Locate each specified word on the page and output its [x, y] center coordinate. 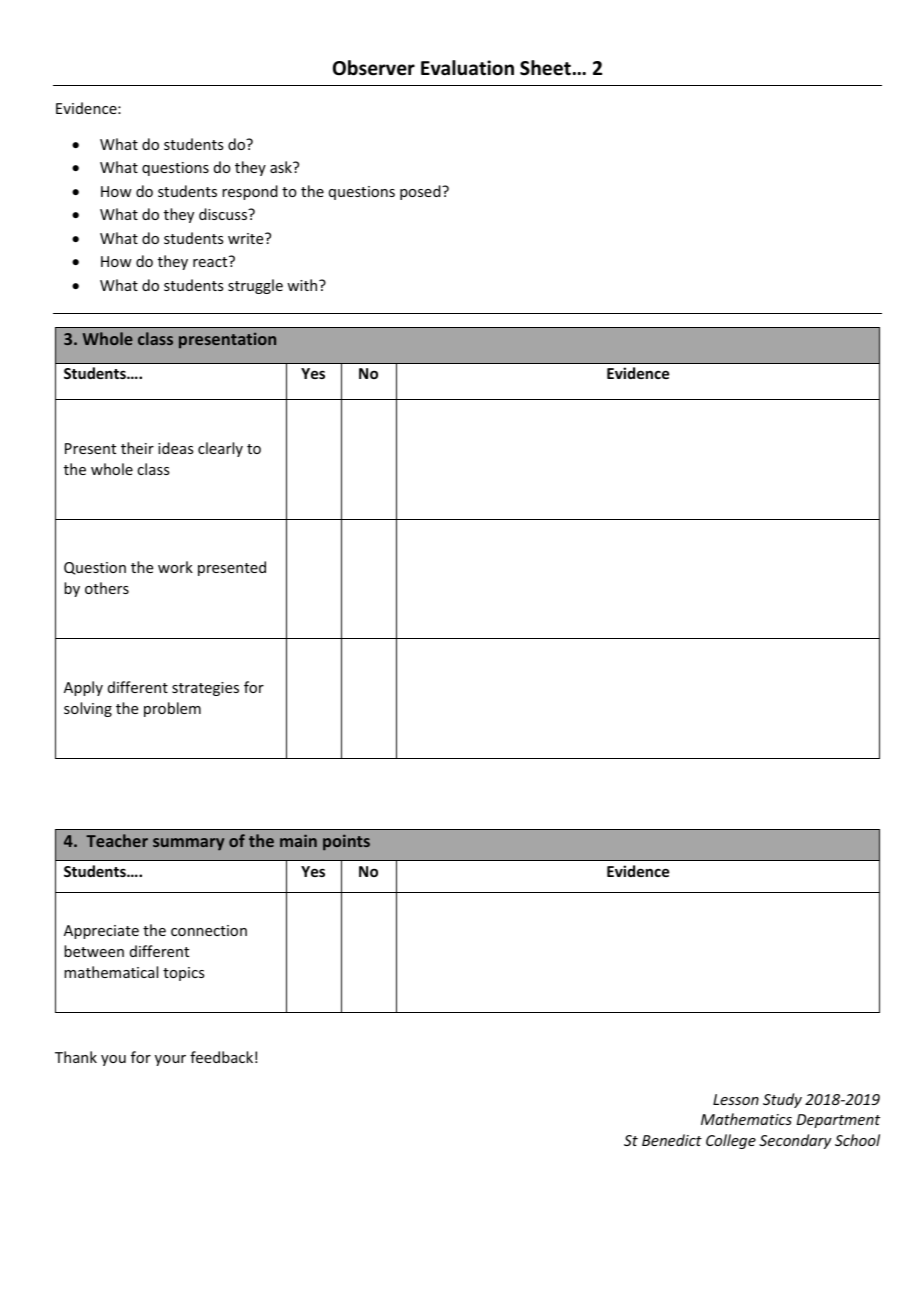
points [346, 842]
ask [282, 167]
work [175, 567]
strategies [205, 689]
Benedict [672, 1140]
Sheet [545, 68]
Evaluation [467, 68]
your [170, 1060]
